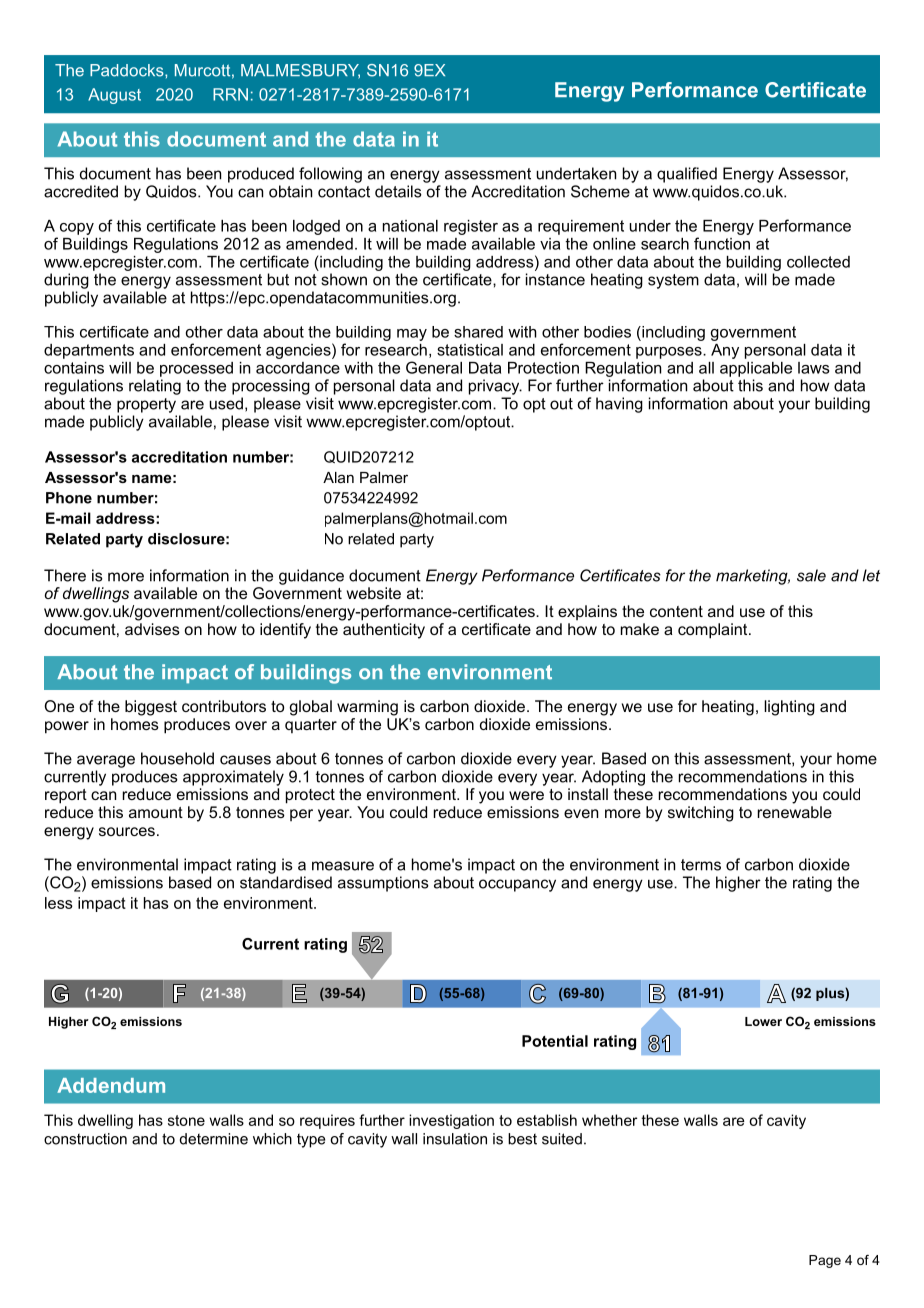 The image size is (924, 1308). Describe the element at coordinates (114, 96) in the screenshot. I see `August` at that location.
